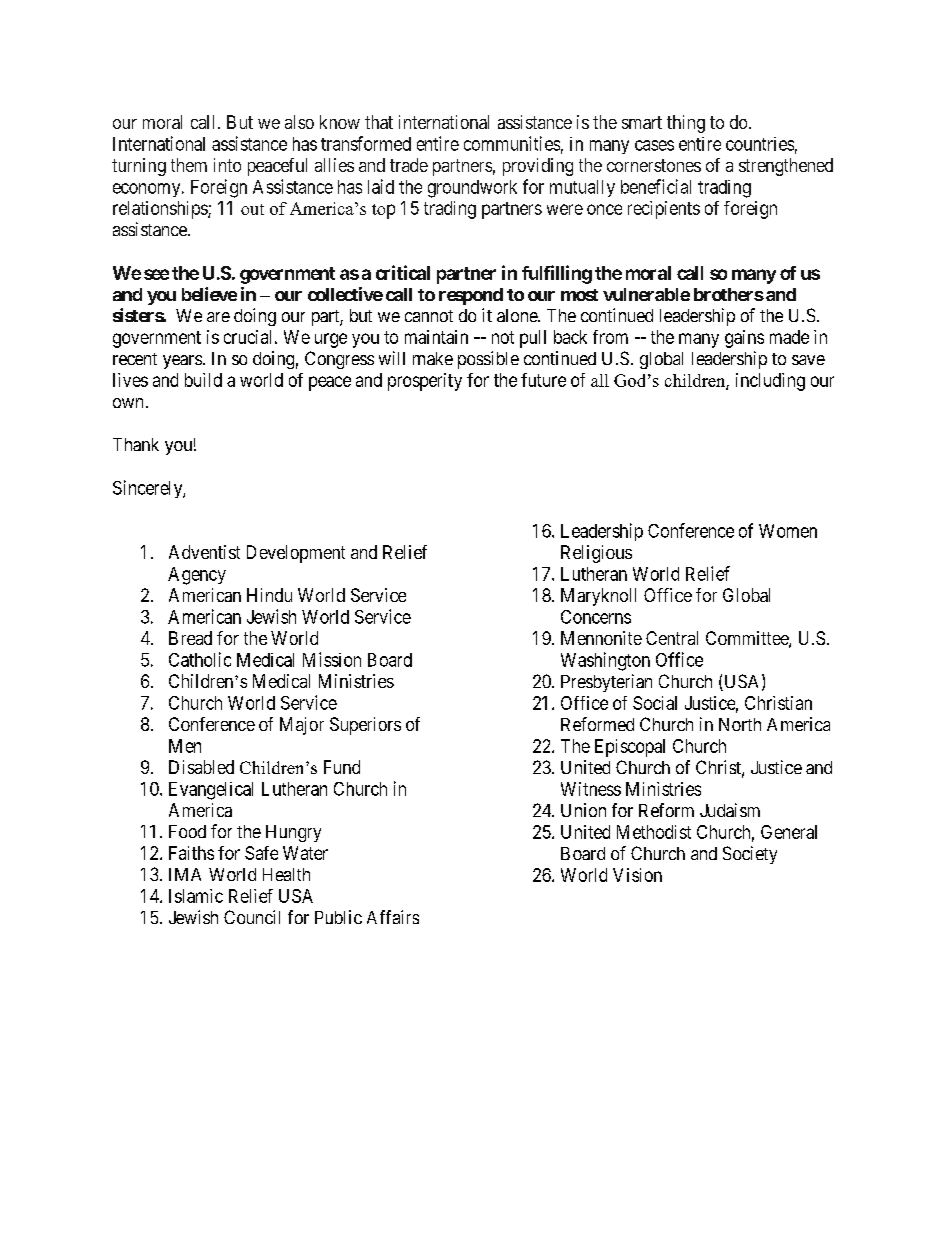 This screenshot has height=1233, width=952. I want to click on Women, so click(788, 531).
